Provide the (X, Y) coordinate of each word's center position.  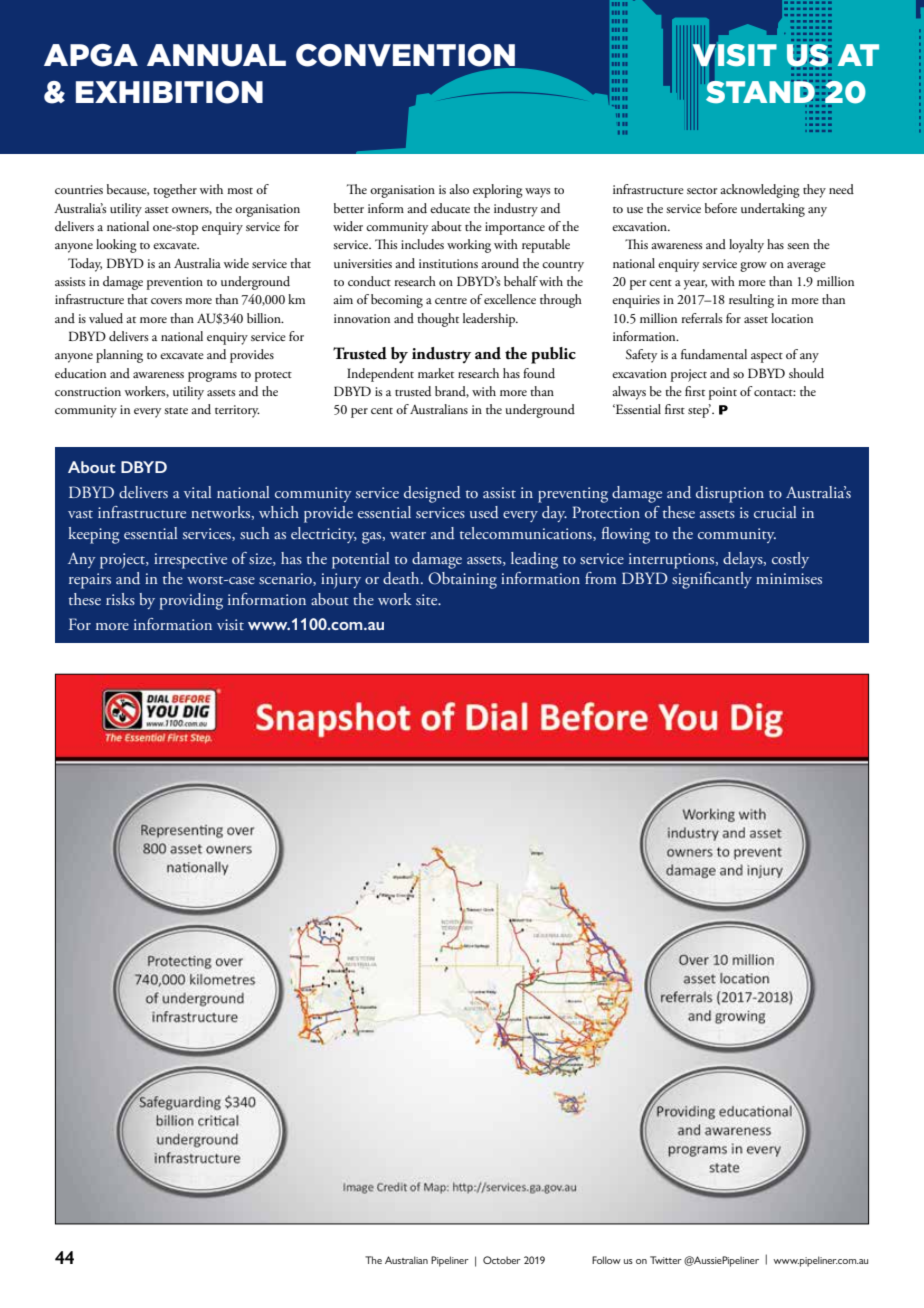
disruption (730, 494)
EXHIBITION (169, 92)
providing (191, 601)
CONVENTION (407, 56)
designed (432, 494)
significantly (712, 580)
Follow (606, 1260)
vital (198, 492)
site (428, 599)
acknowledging (760, 191)
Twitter (666, 1260)
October (502, 1260)
